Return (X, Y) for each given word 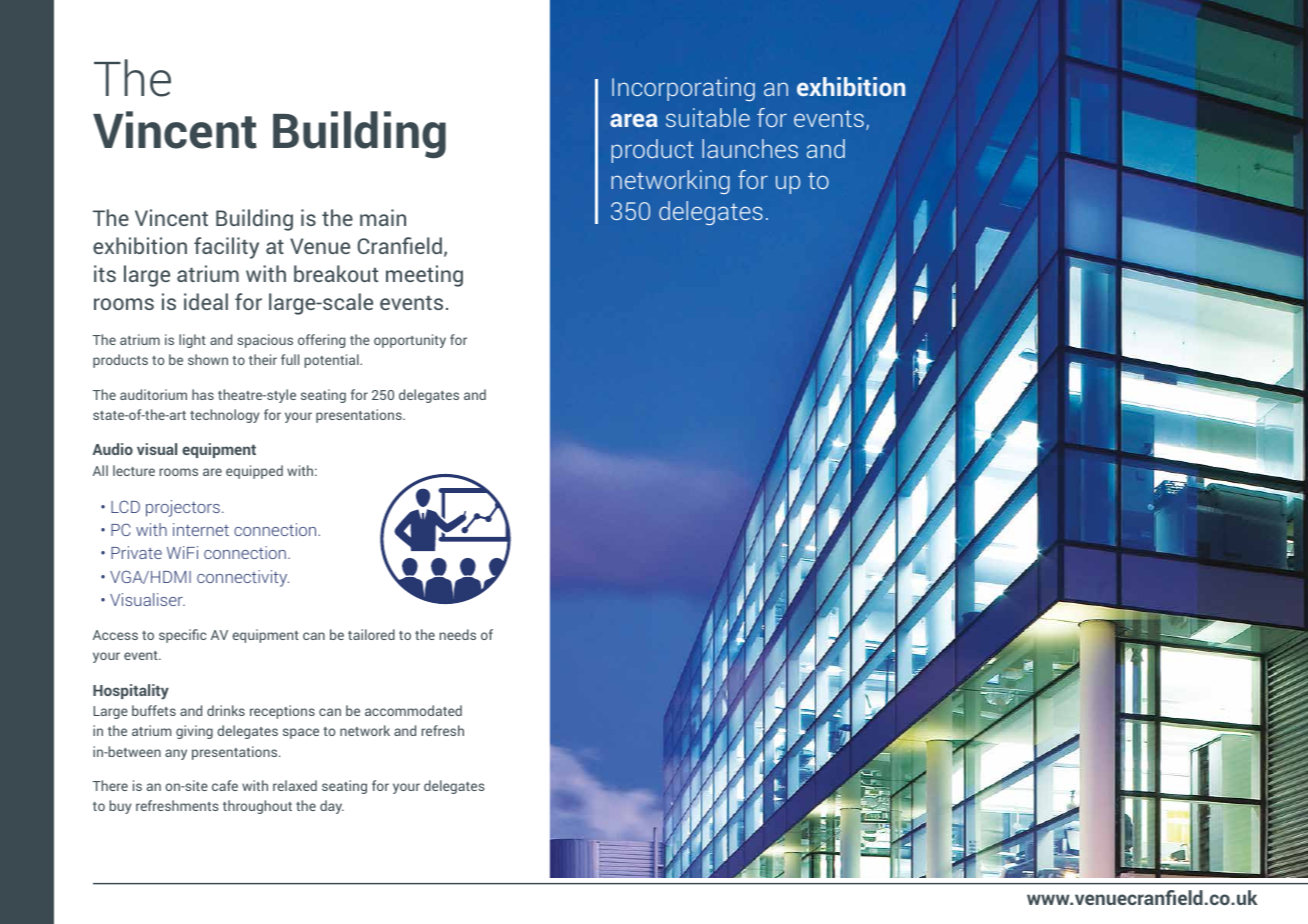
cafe (225, 785)
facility (226, 248)
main (383, 217)
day (332, 807)
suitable (708, 117)
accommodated (413, 710)
